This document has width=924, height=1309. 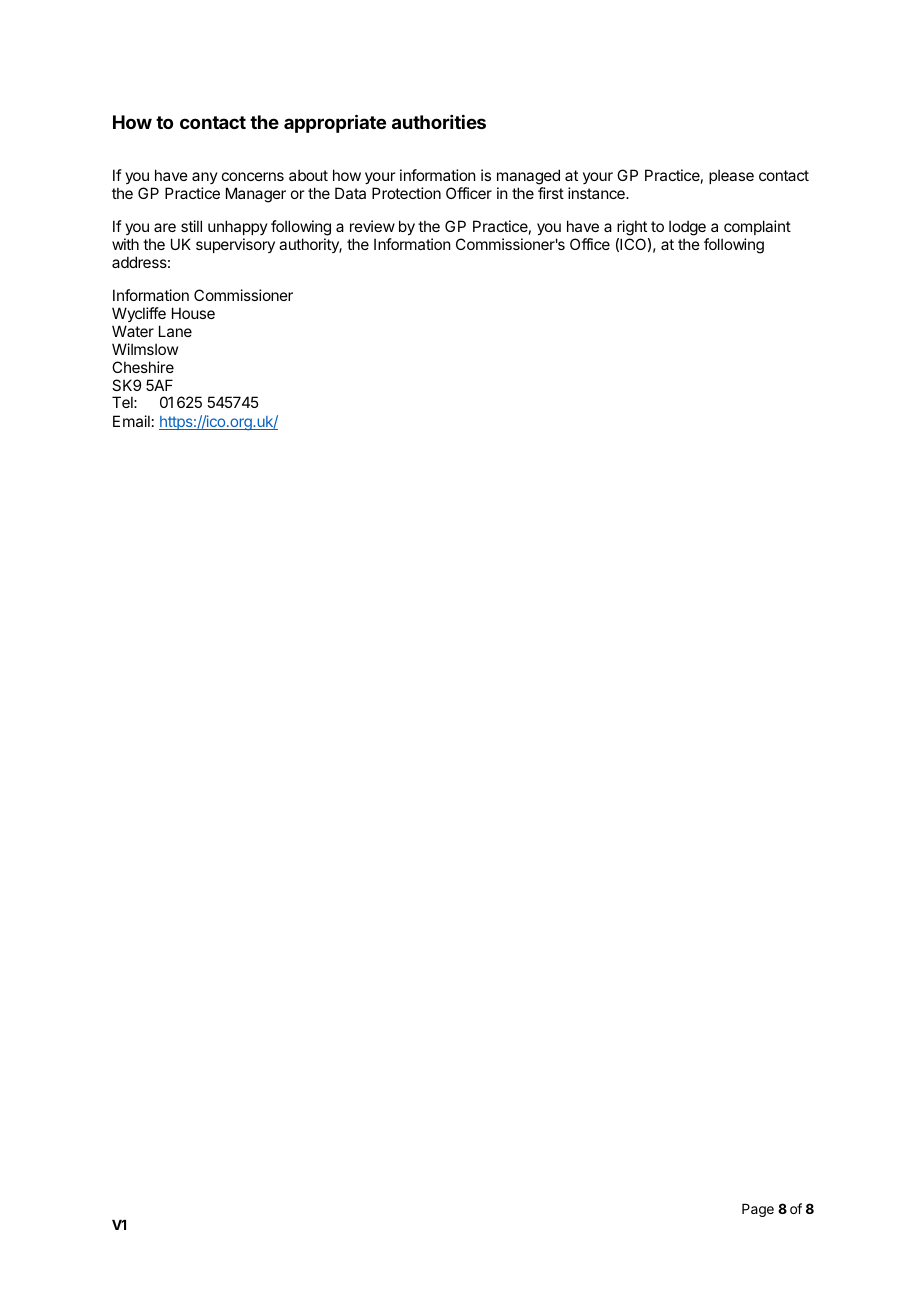 I want to click on Cheshire, so click(x=143, y=367).
